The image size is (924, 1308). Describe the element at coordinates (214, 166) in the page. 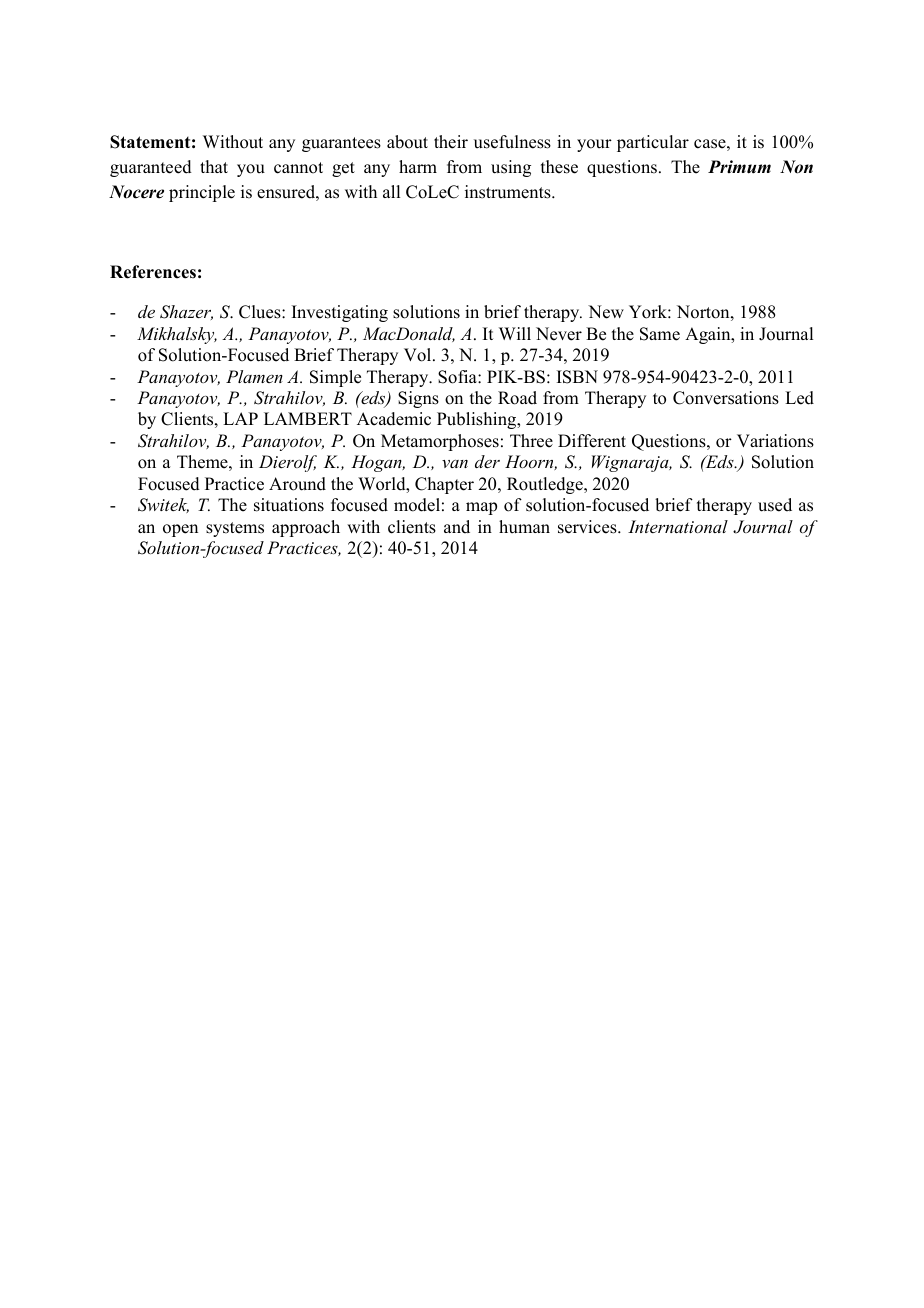

I see `that` at that location.
